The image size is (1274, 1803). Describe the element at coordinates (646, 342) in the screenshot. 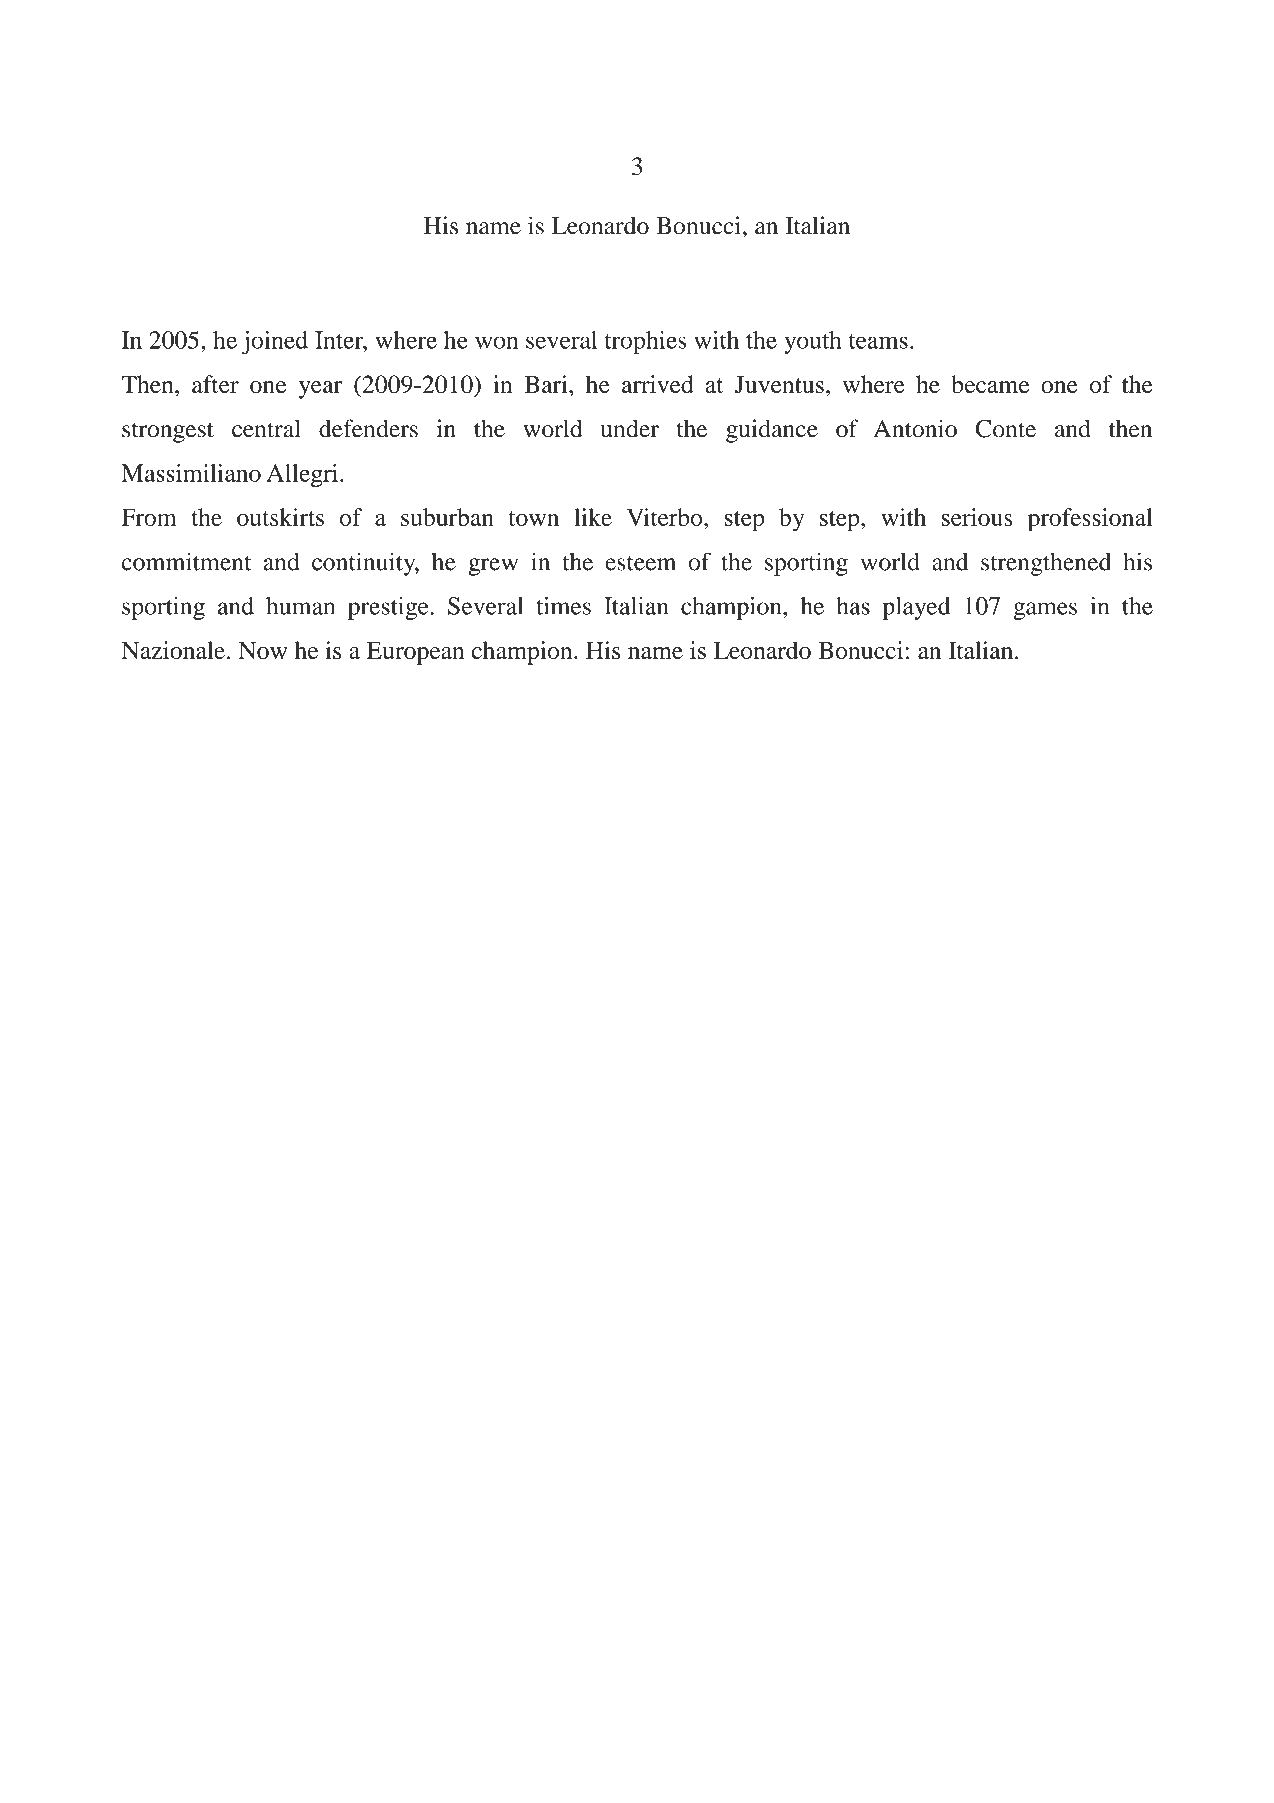

I see `trophies` at that location.
